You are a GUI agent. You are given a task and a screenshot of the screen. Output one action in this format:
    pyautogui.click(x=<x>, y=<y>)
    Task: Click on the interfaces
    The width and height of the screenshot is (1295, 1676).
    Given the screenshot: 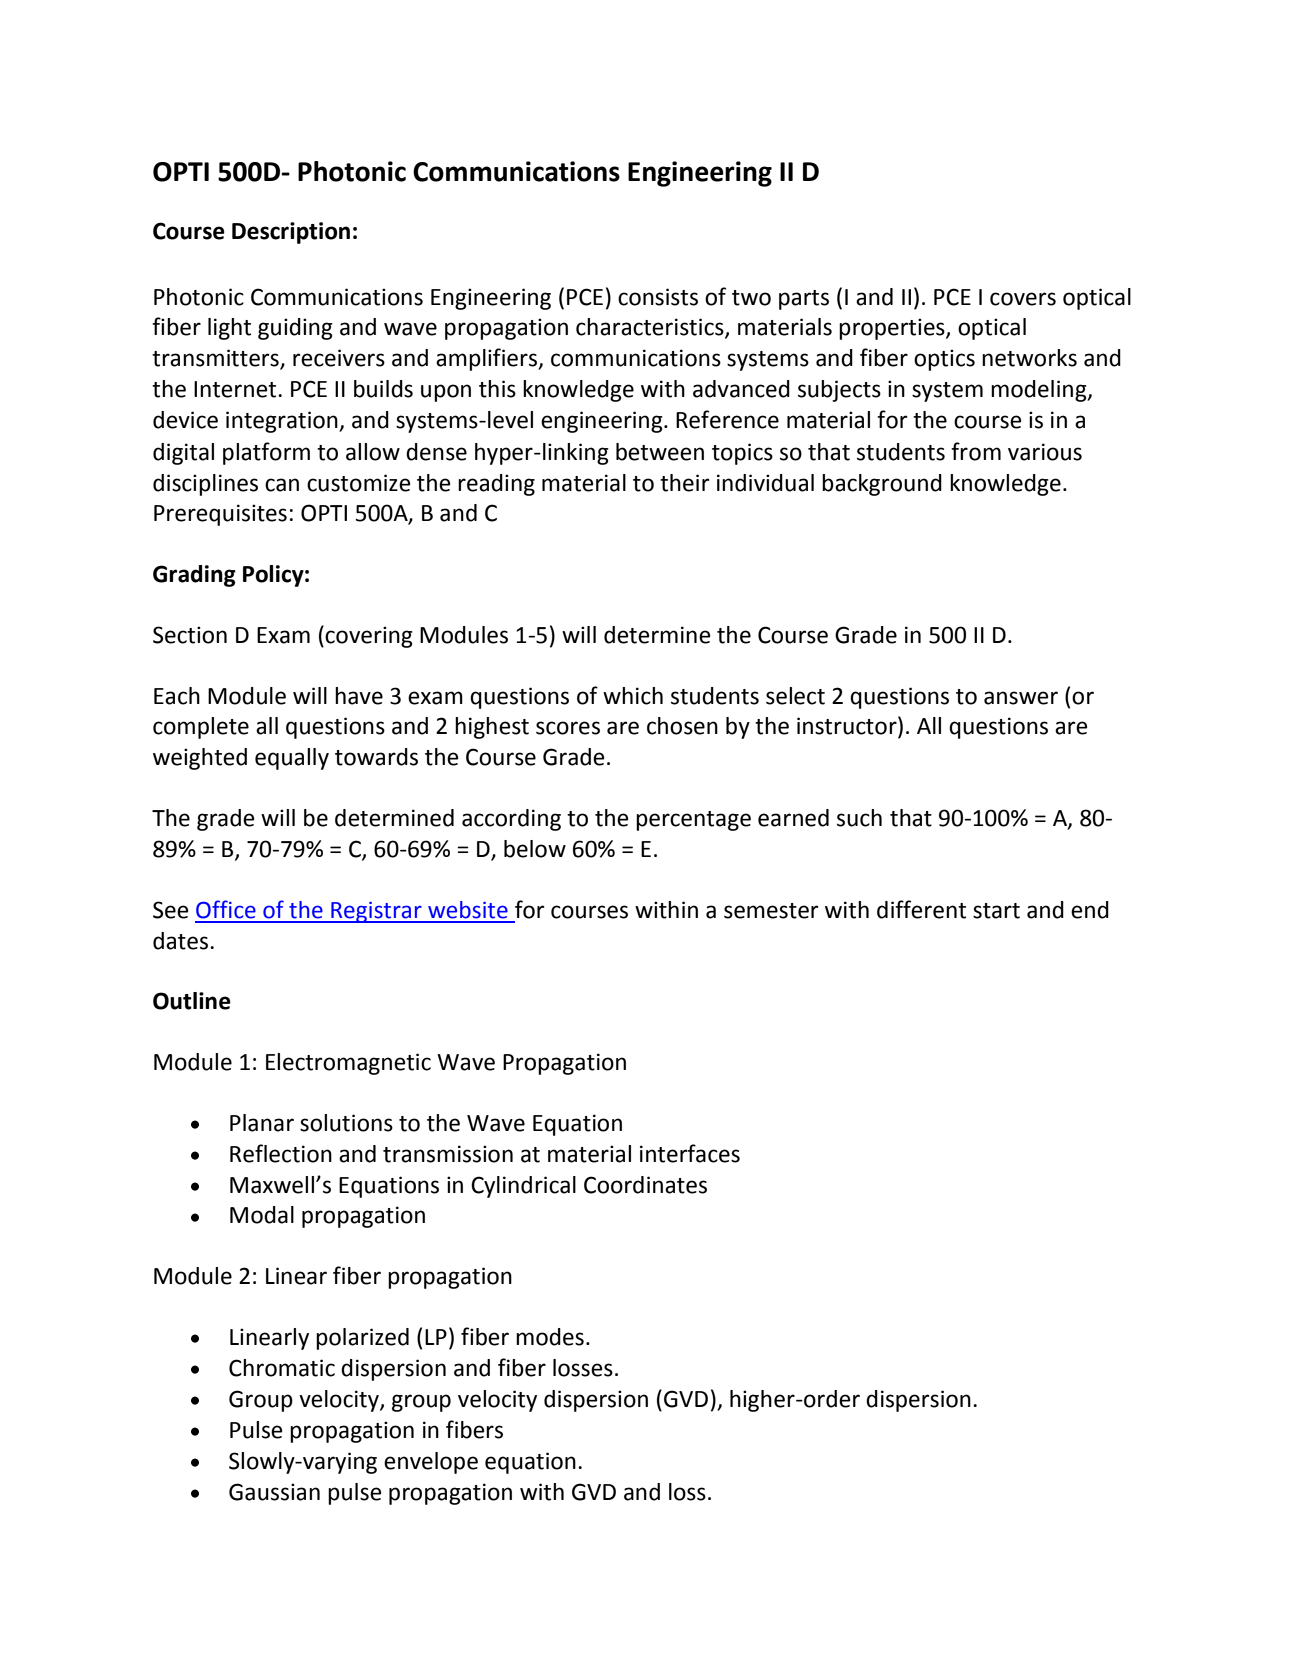 What is the action you would take?
    pyautogui.click(x=690, y=1153)
